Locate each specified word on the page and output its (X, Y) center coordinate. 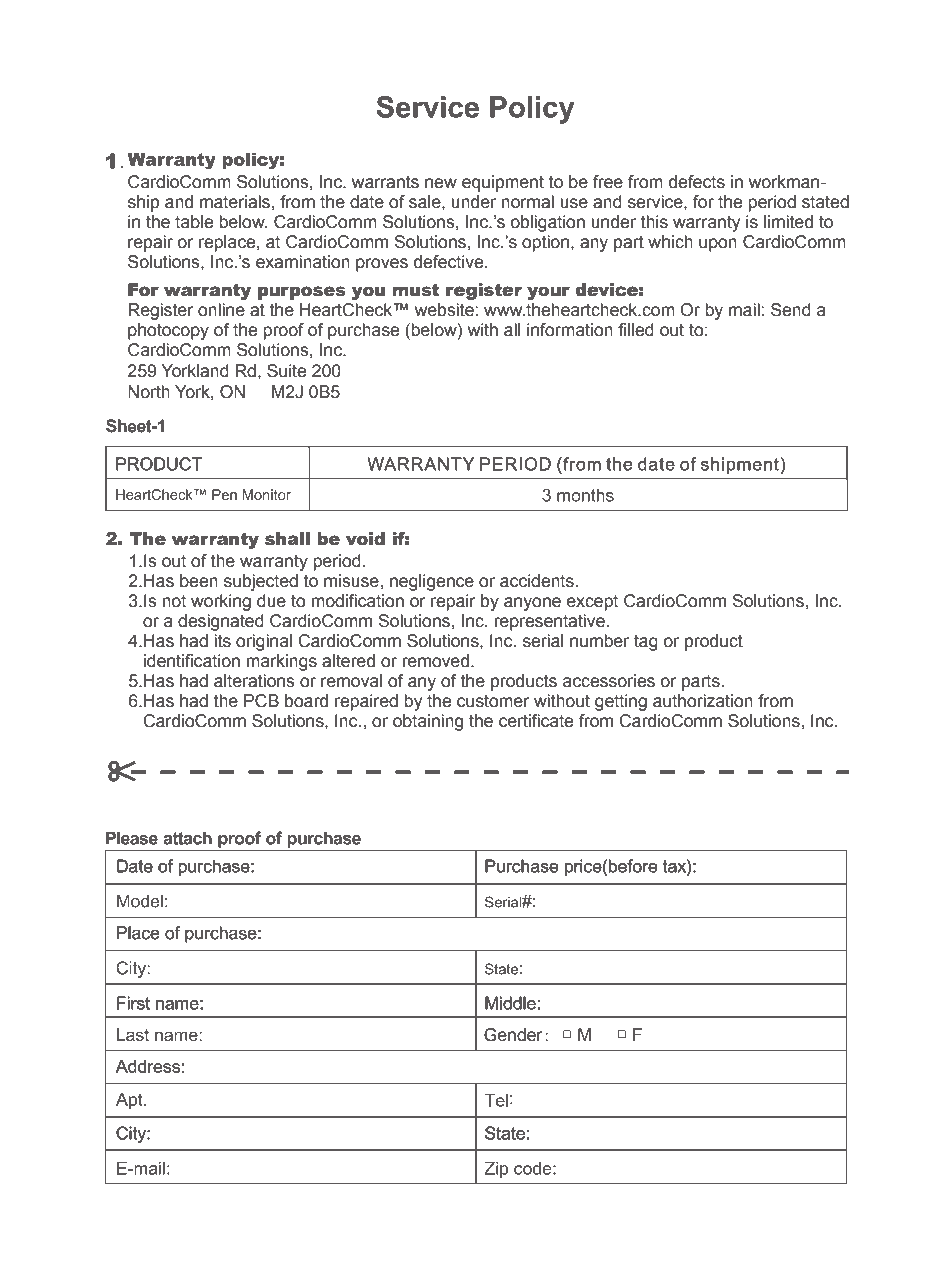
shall (287, 539)
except (592, 603)
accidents (537, 581)
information (570, 330)
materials (235, 202)
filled (636, 330)
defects (697, 182)
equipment (503, 183)
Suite (286, 371)
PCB (261, 701)
